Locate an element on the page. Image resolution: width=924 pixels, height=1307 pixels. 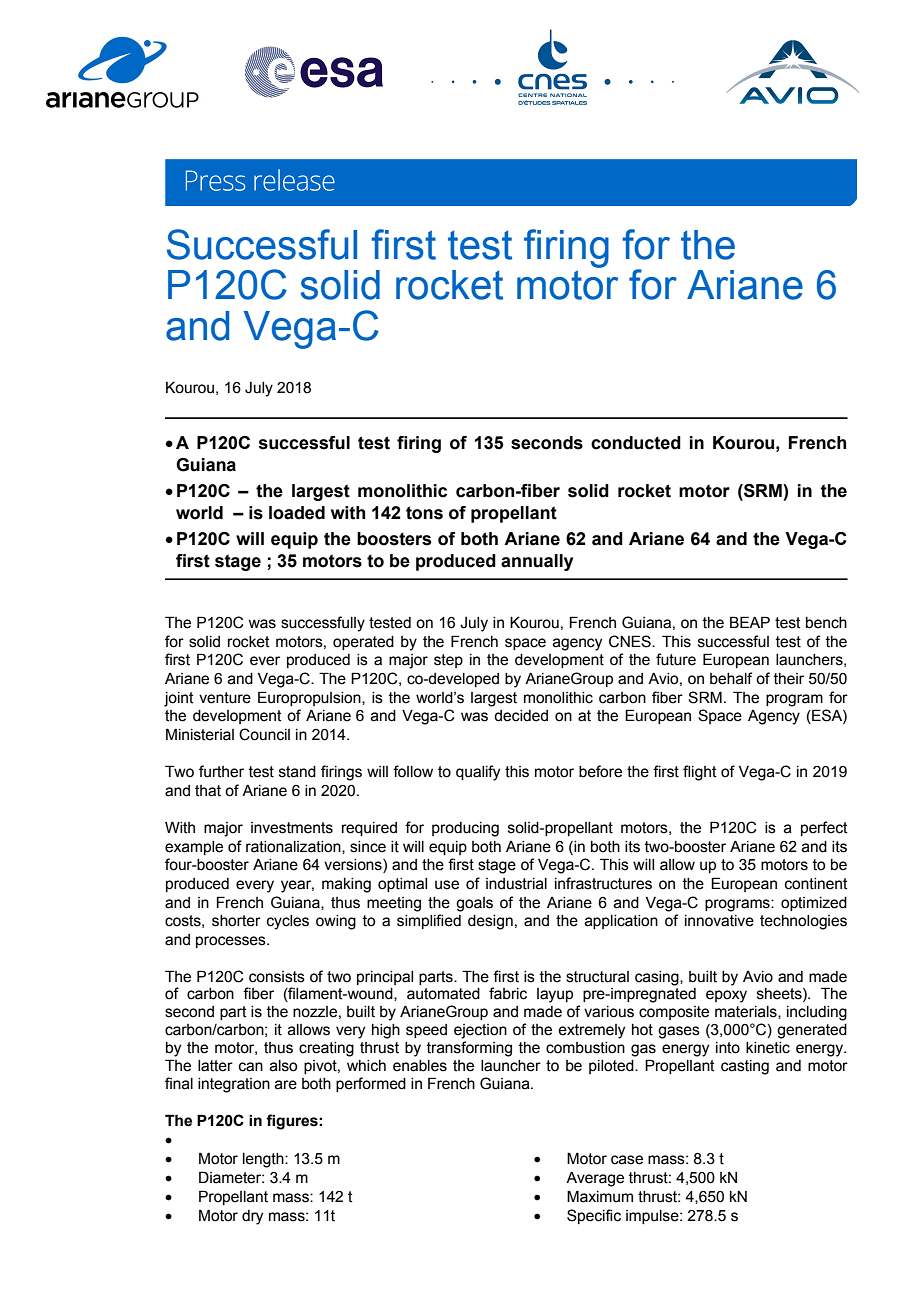
conducted is located at coordinates (636, 443).
